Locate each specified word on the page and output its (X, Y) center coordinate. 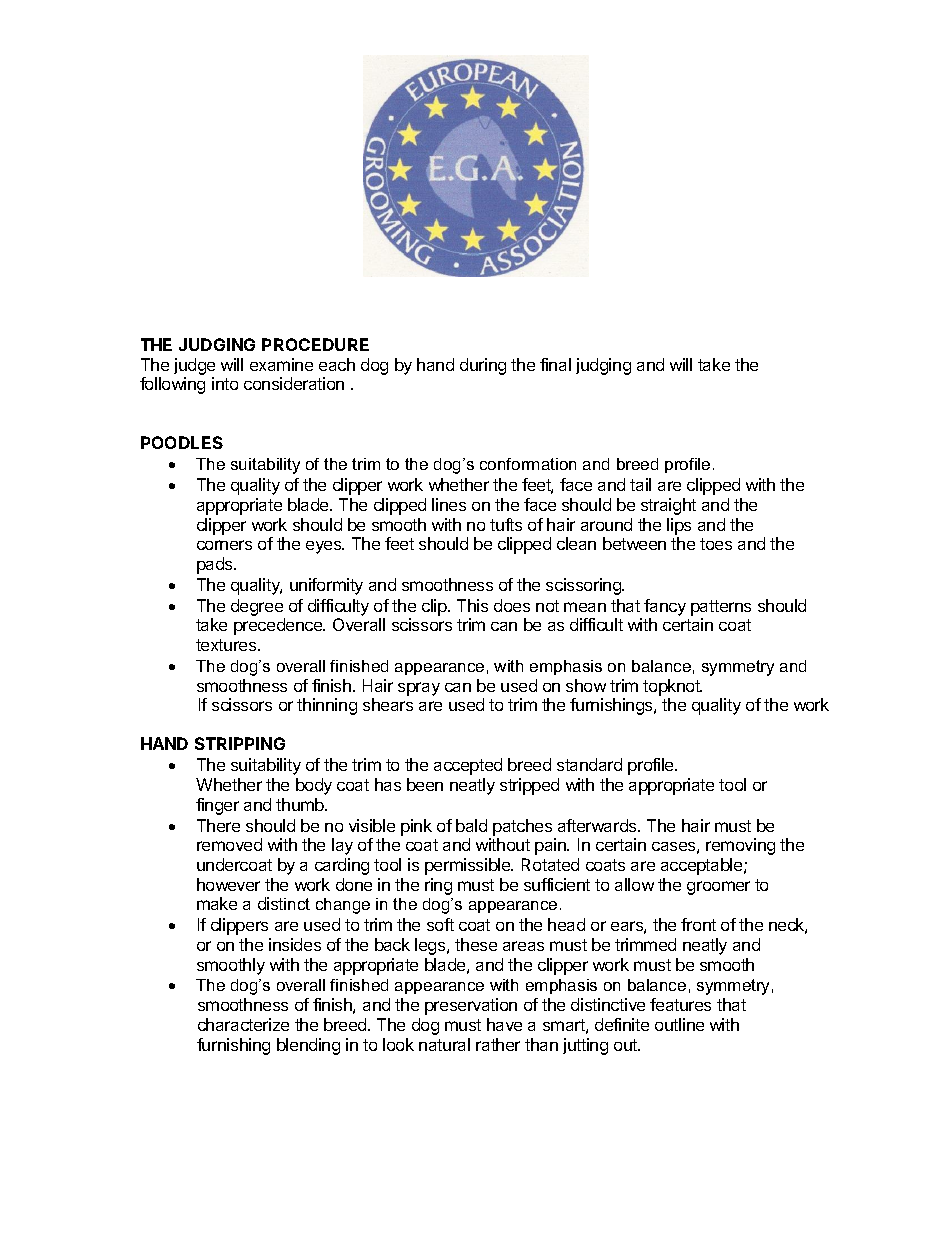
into (225, 383)
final (555, 364)
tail (640, 484)
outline (679, 1024)
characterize (243, 1024)
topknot (672, 687)
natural (444, 1044)
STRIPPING (240, 743)
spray (419, 689)
